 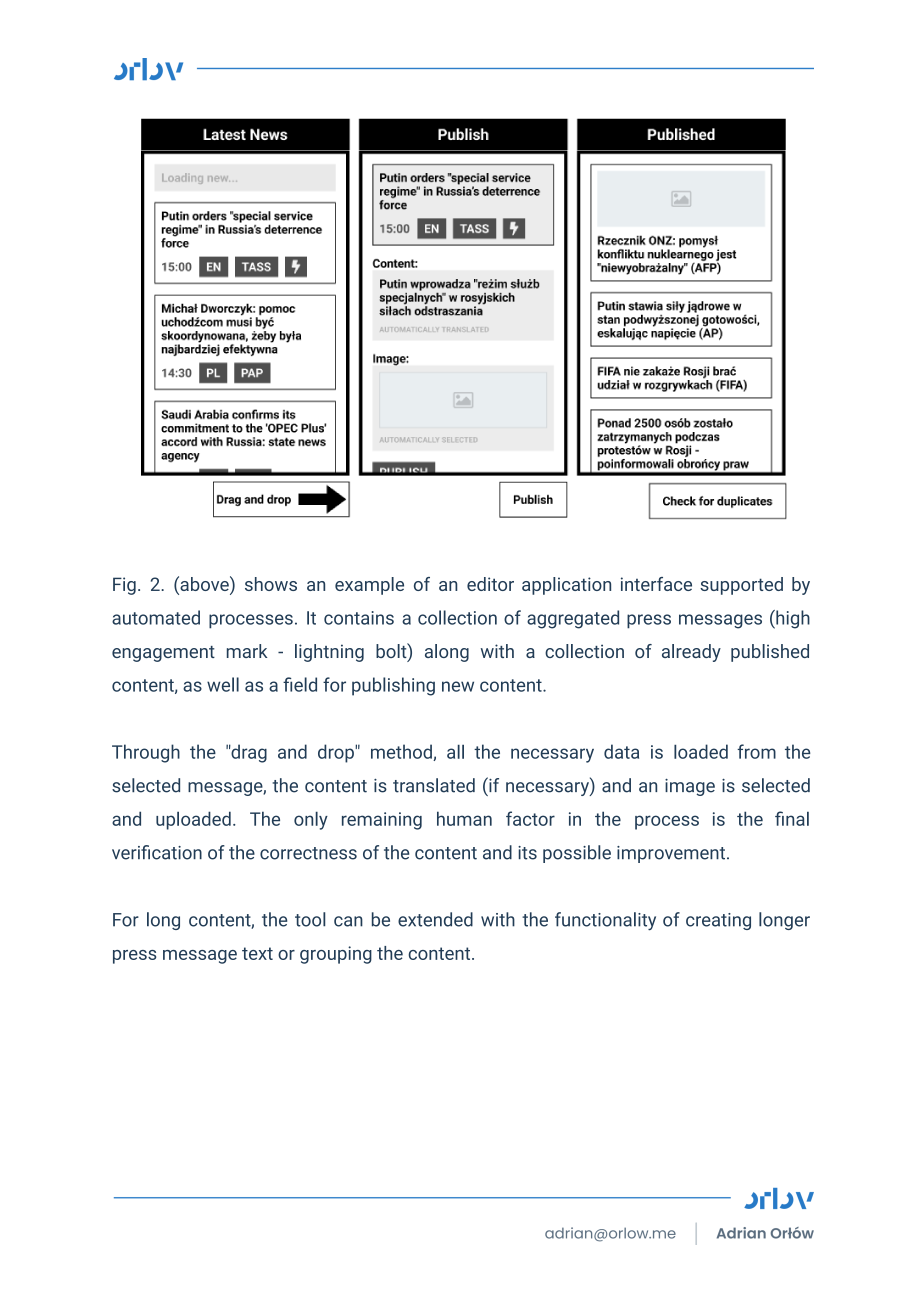 What do you see at coordinates (718, 921) in the document?
I see `creating` at bounding box center [718, 921].
